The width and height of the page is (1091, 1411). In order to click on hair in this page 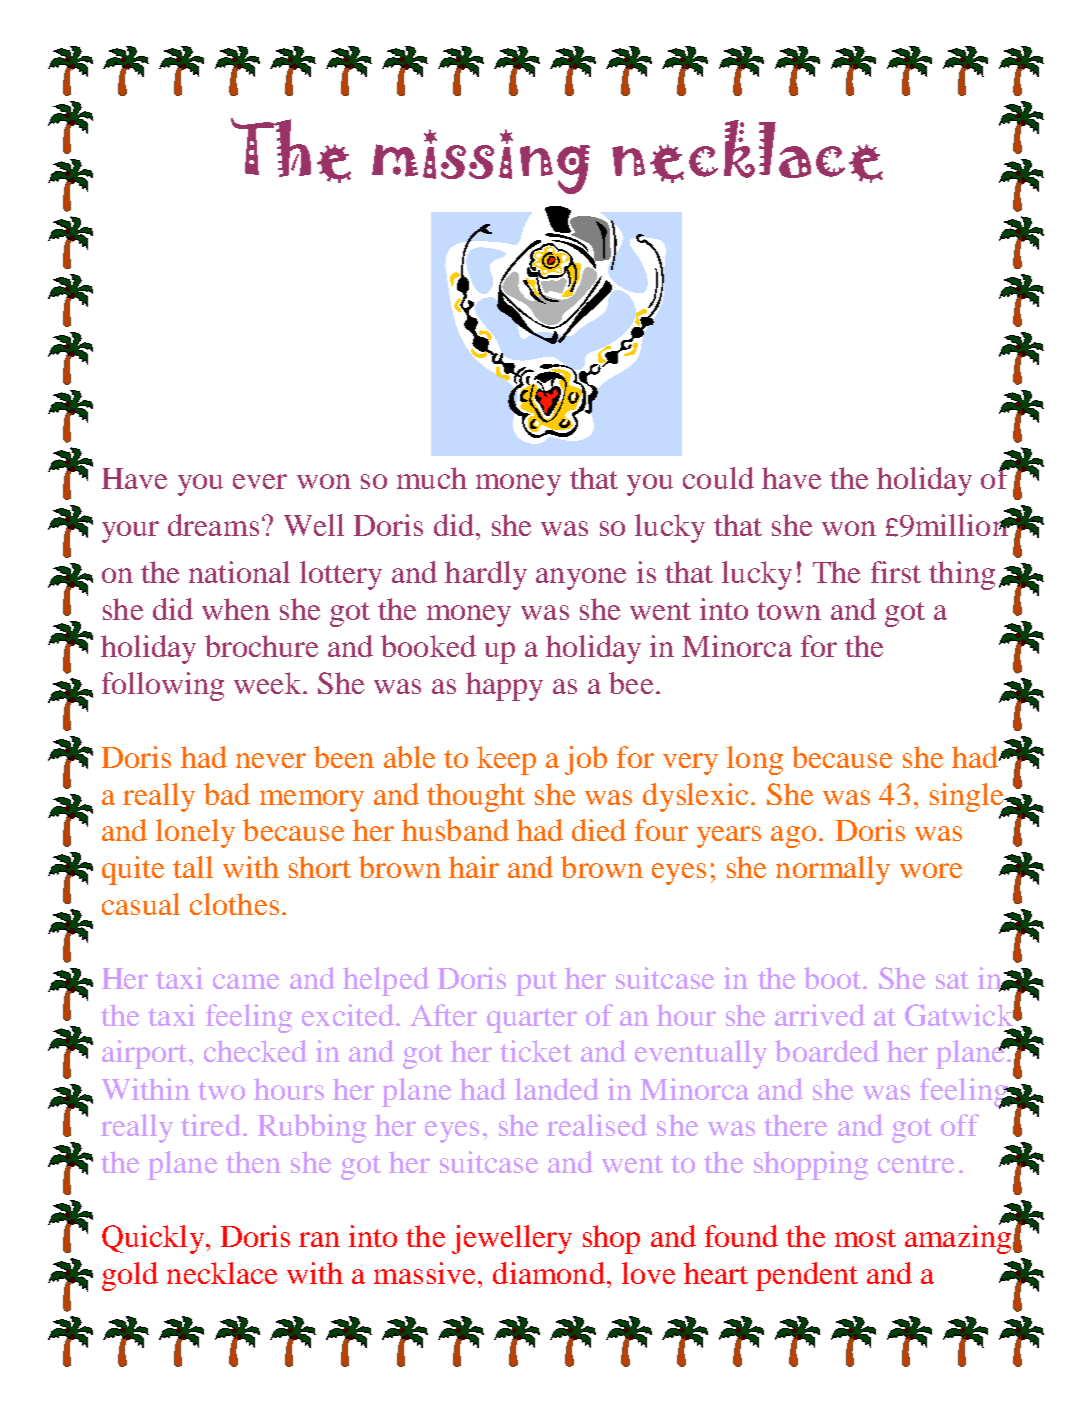, I will do `click(474, 867)`.
